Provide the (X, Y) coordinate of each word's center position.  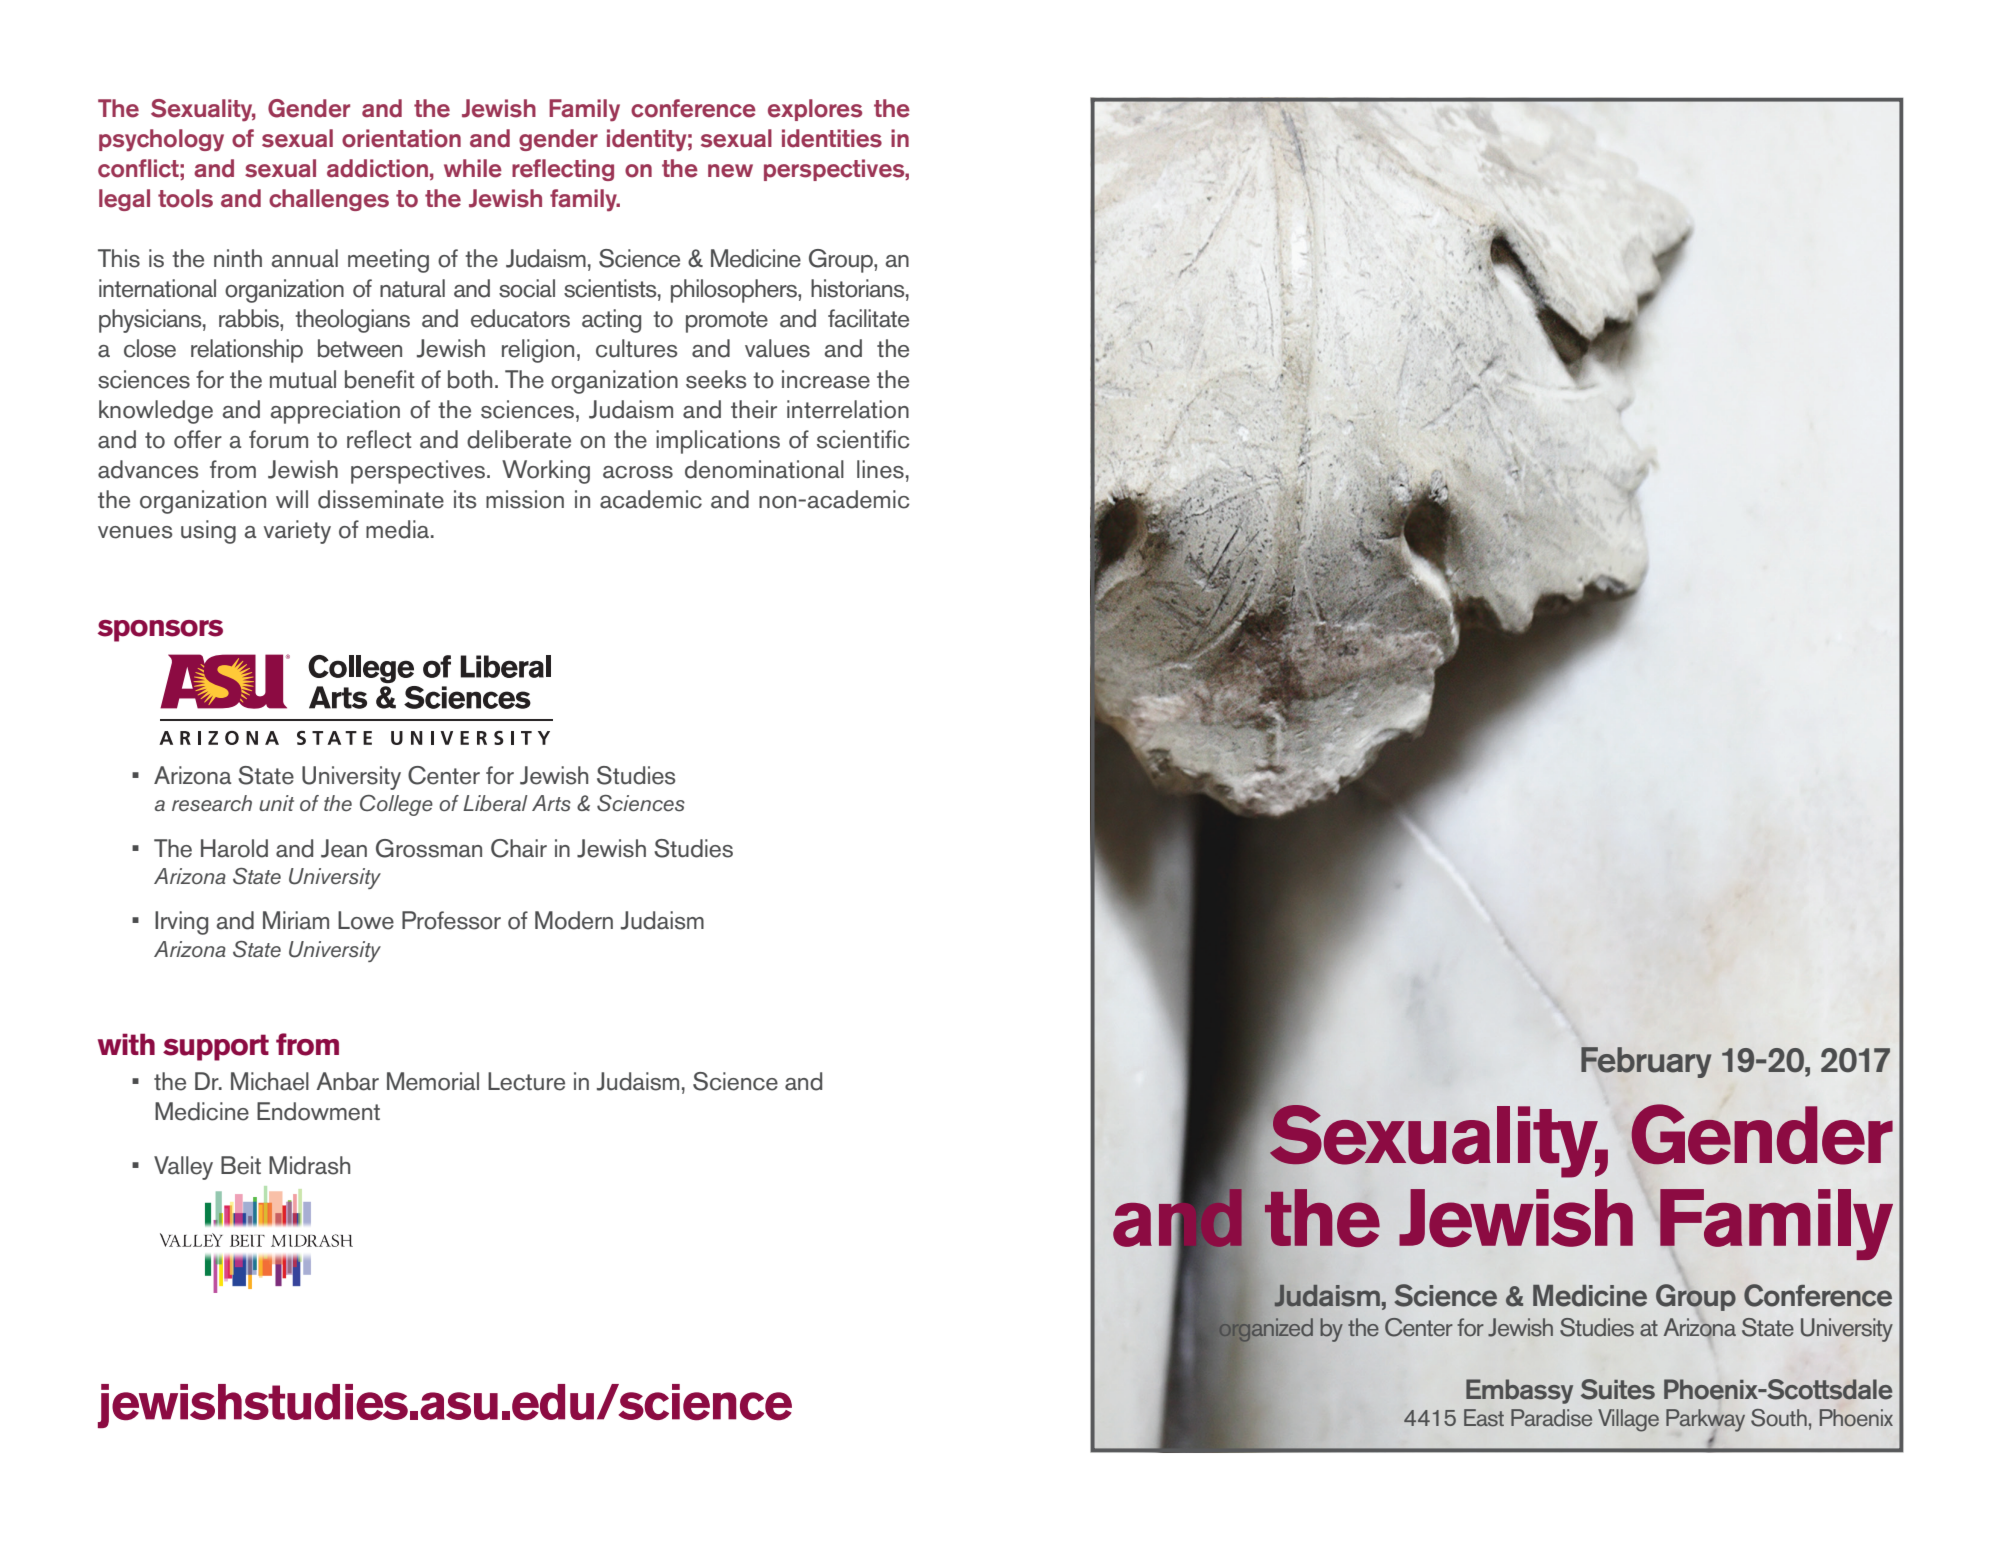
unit (276, 803)
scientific (863, 439)
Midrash (309, 1165)
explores (815, 110)
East (1484, 1418)
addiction (377, 168)
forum (278, 439)
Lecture (526, 1081)
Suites (1618, 1389)
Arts (551, 803)
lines (880, 469)
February (1646, 1062)
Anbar (347, 1081)
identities (832, 138)
